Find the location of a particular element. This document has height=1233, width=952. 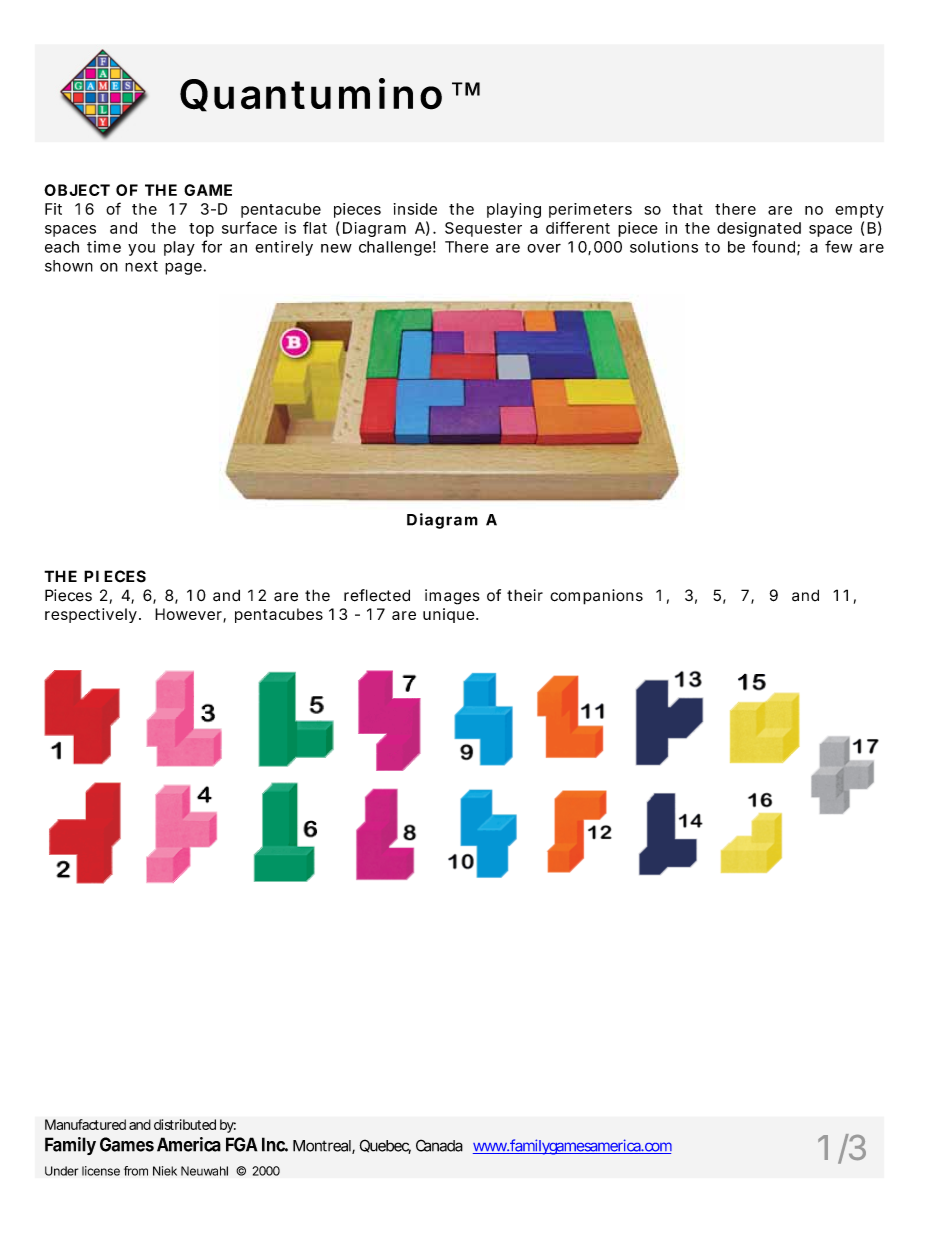

reflected is located at coordinates (377, 595).
